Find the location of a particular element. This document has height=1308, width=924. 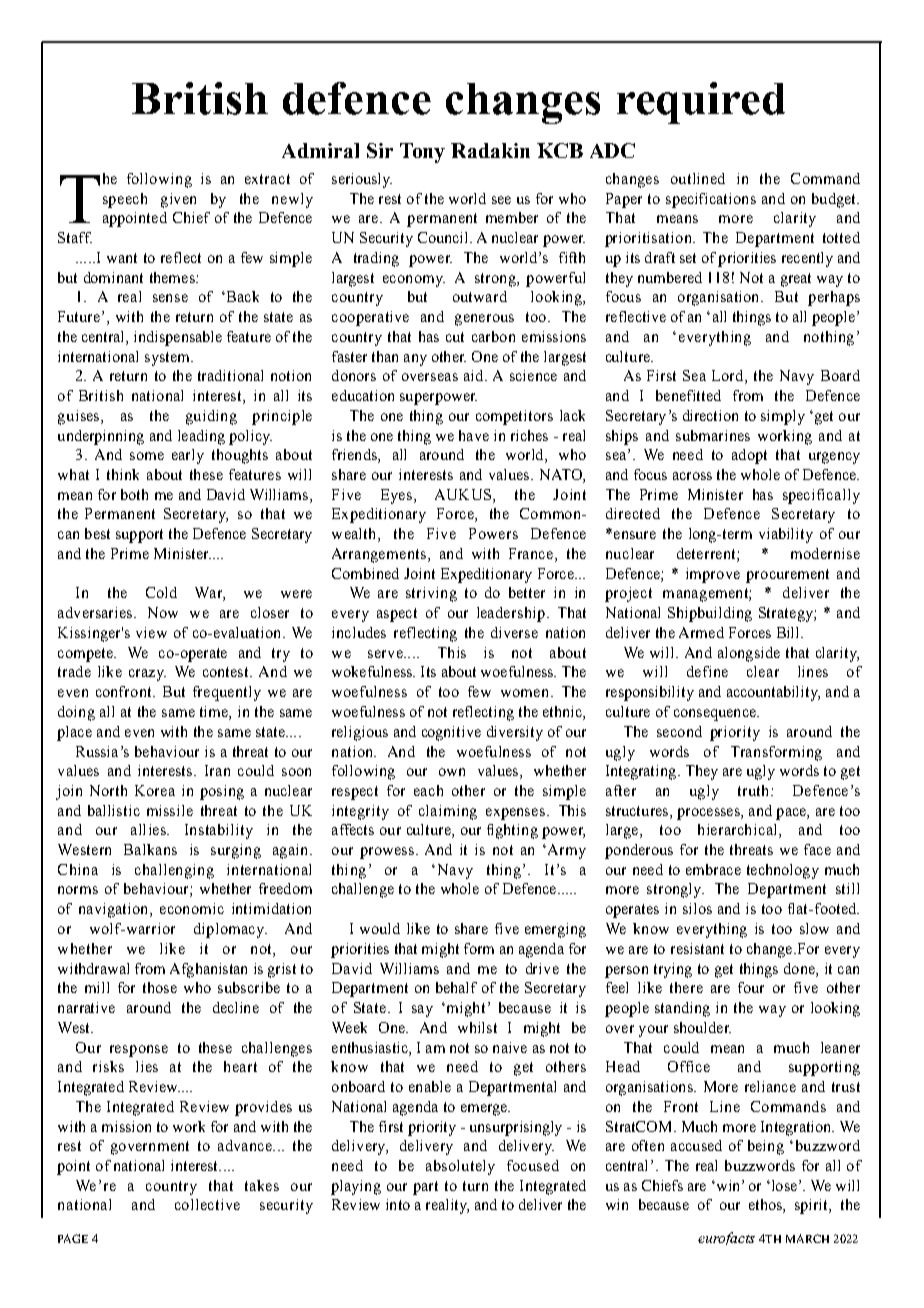

Tony is located at coordinates (422, 153).
